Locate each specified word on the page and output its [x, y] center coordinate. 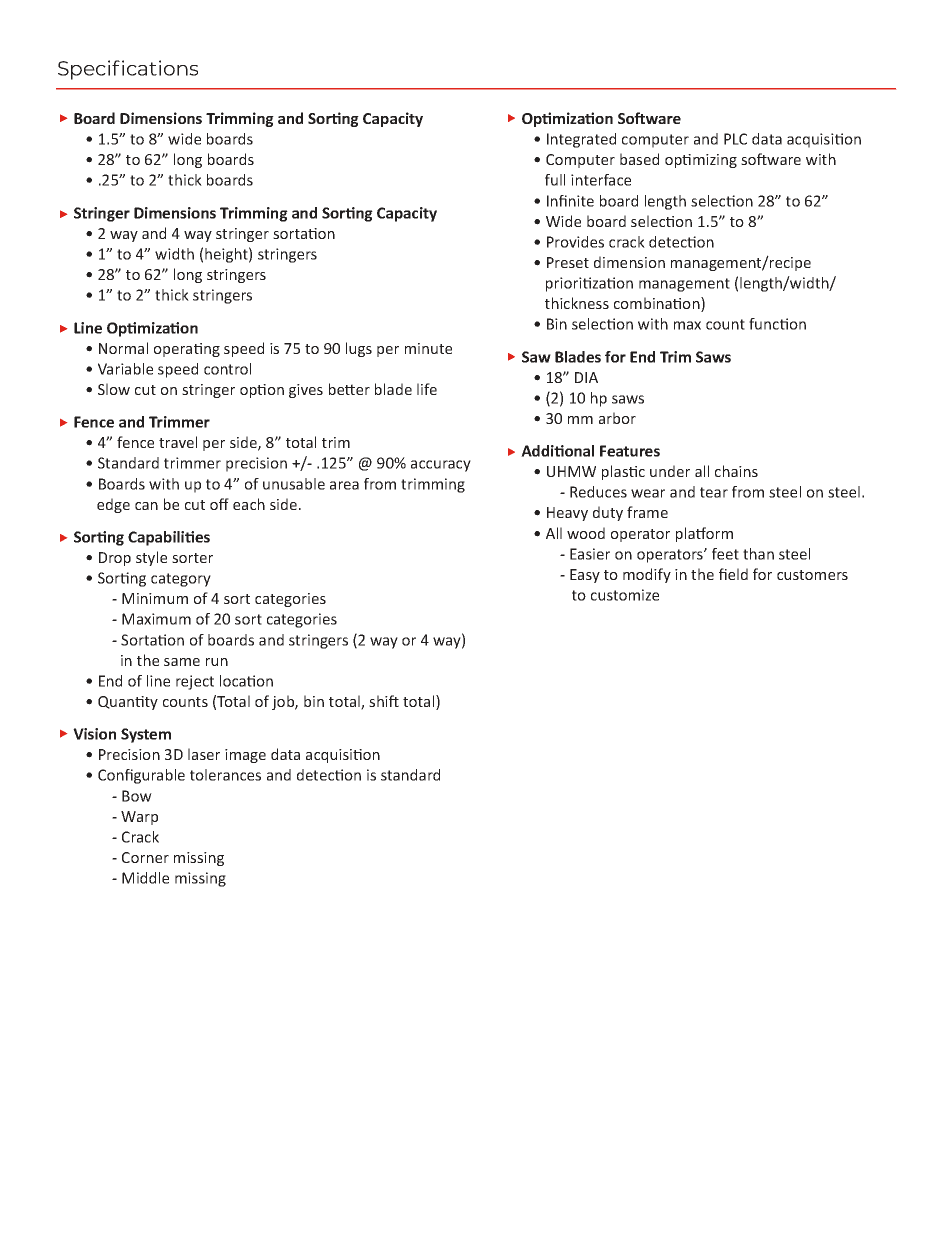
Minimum [155, 598]
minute [428, 348]
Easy [585, 576]
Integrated [581, 140]
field [733, 574]
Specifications [128, 70]
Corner [145, 857]
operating [187, 350]
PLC [735, 139]
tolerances [225, 775]
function [777, 324]
